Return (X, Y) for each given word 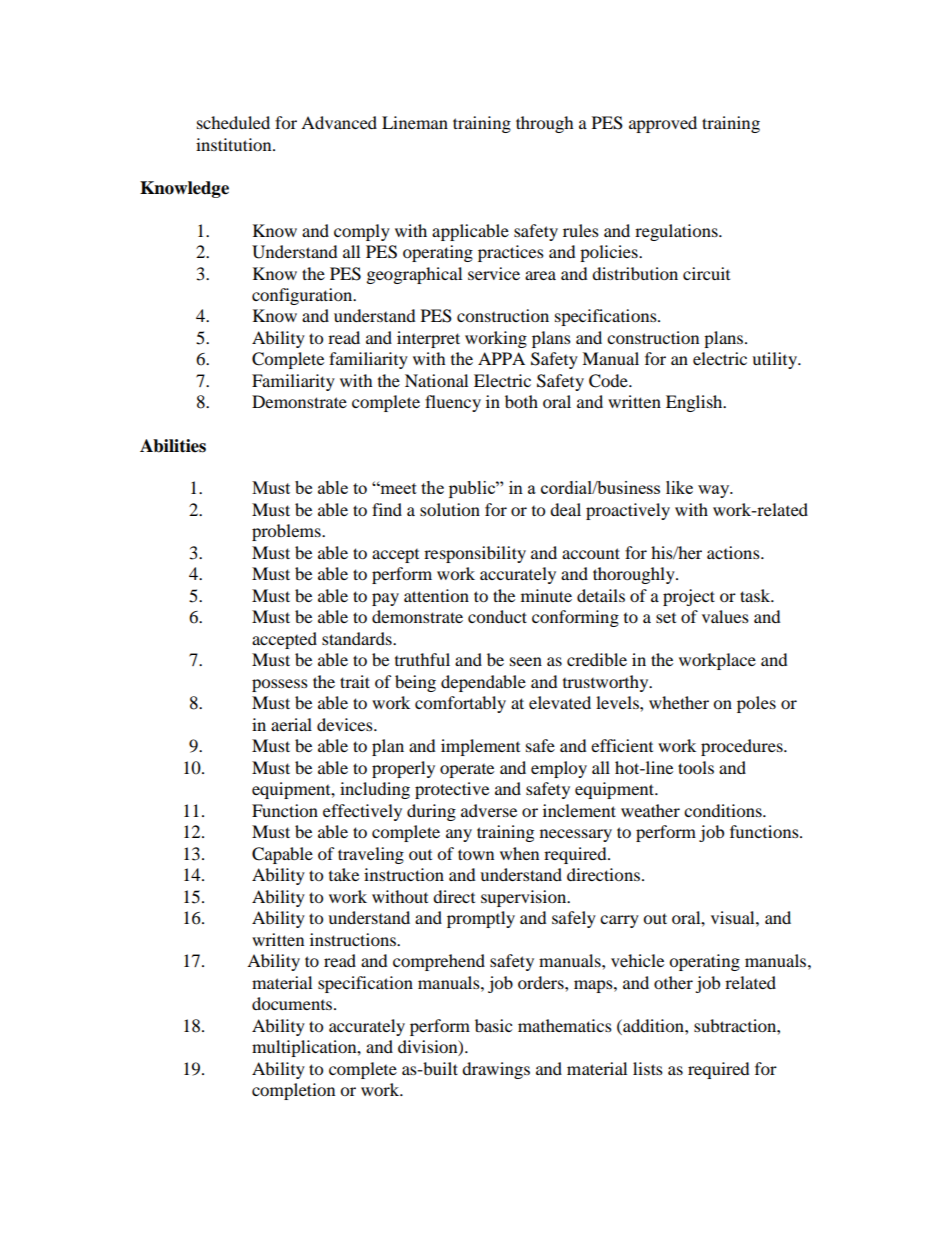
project (689, 597)
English (695, 403)
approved (663, 124)
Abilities (173, 446)
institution (235, 144)
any (459, 835)
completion (293, 1091)
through (545, 124)
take (344, 874)
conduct (497, 616)
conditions (724, 810)
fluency (453, 403)
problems (287, 532)
